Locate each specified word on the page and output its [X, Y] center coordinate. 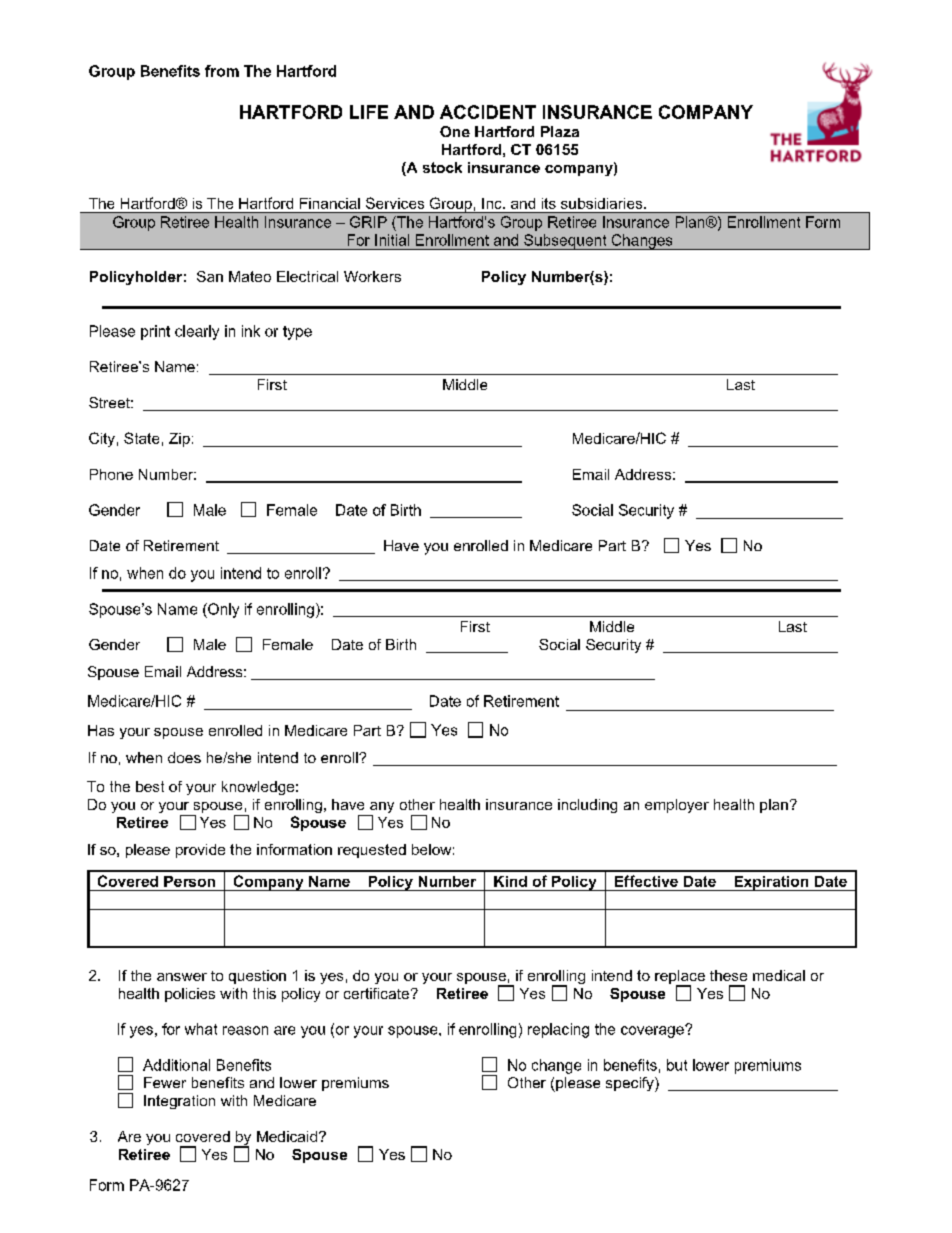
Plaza [560, 131]
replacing [558, 1030]
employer [677, 806]
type [297, 333]
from [222, 71]
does [184, 757]
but [677, 1065]
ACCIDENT [488, 112]
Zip [179, 440]
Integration [179, 1102]
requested [372, 851]
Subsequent [565, 242]
